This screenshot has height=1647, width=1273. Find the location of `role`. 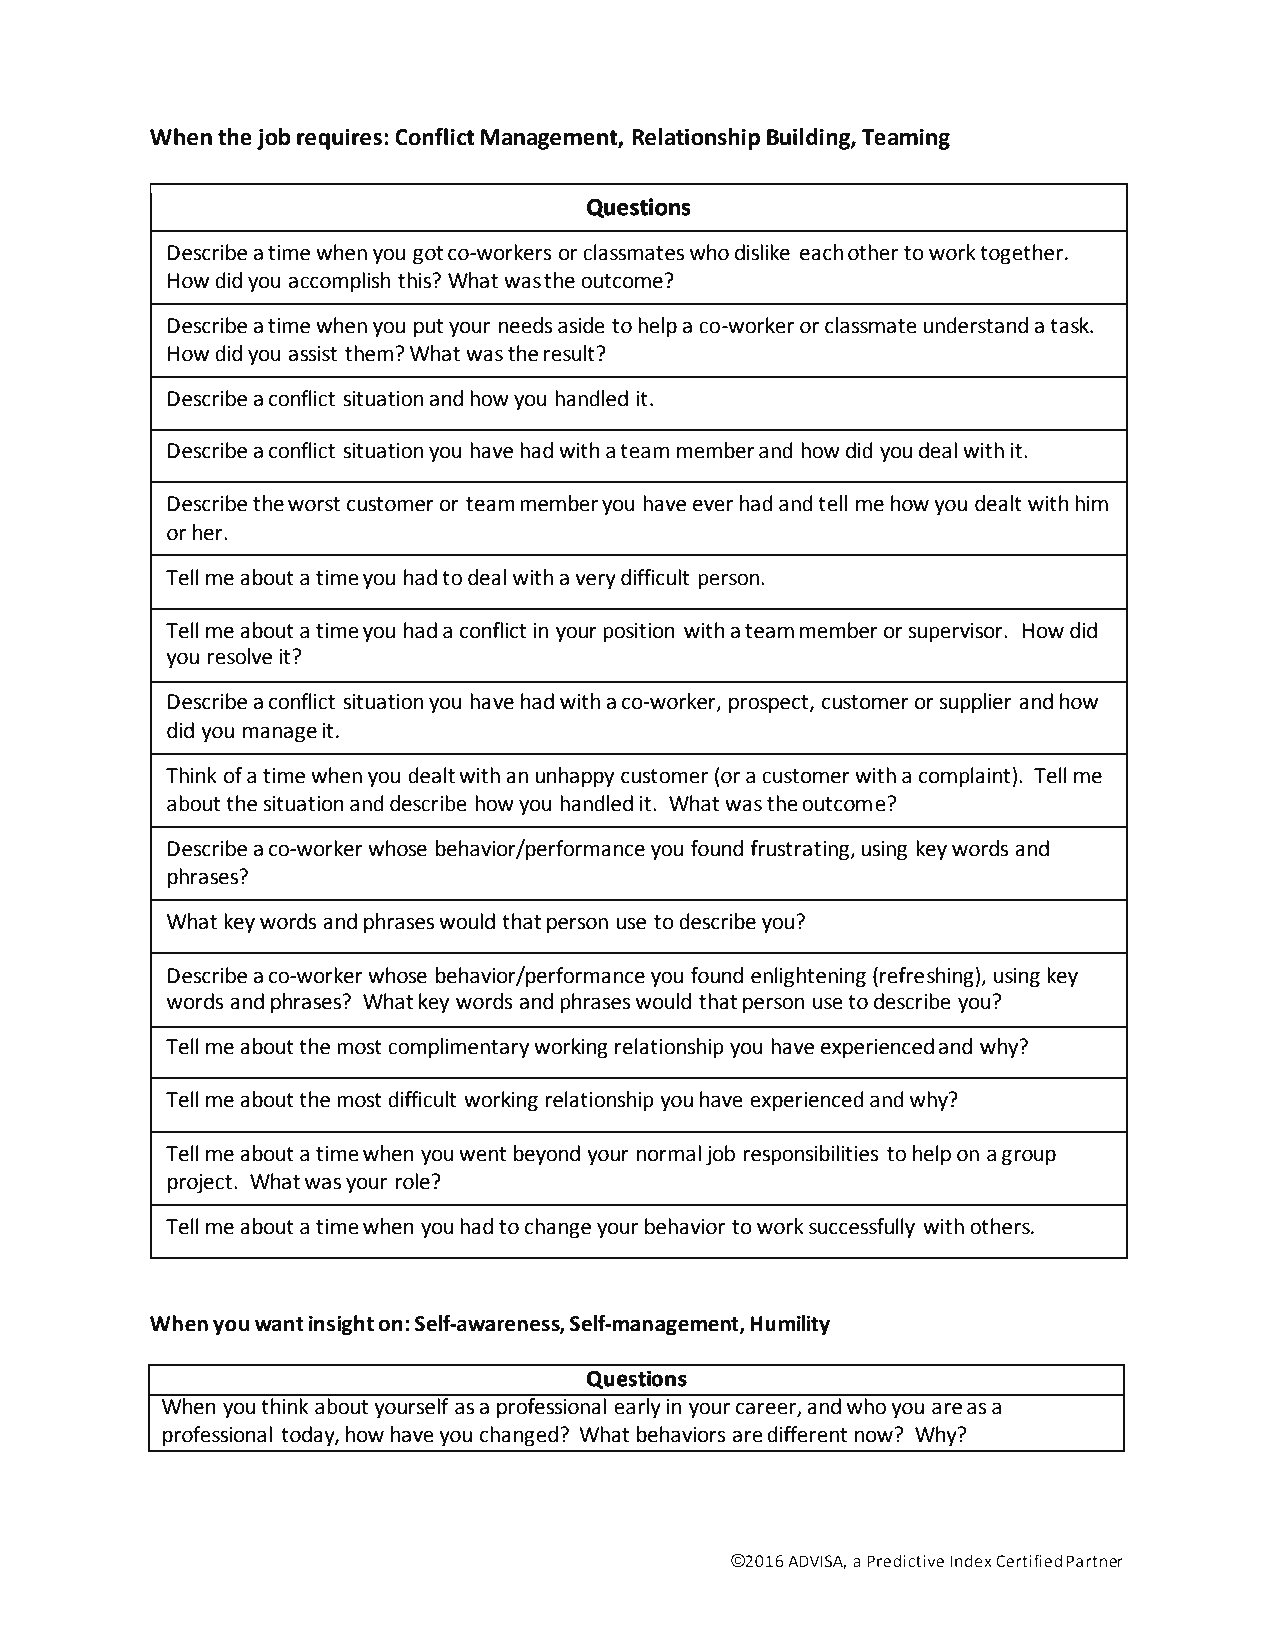

role is located at coordinates (413, 1181).
